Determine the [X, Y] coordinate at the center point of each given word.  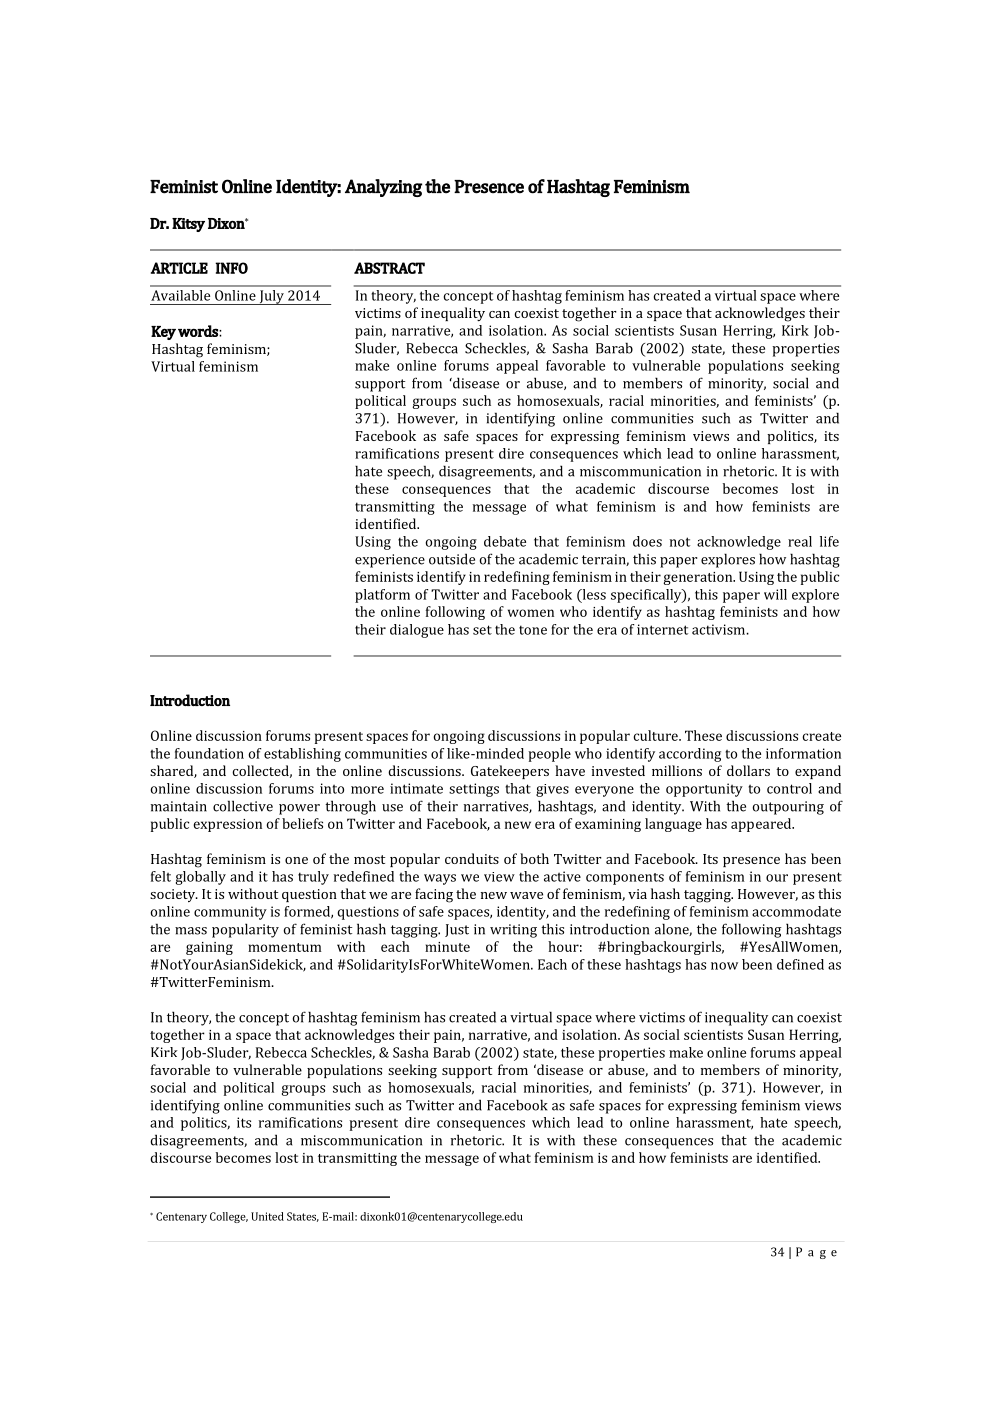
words [199, 331]
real [800, 541]
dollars [748, 770]
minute [447, 947]
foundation [209, 753]
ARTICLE [179, 268]
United [267, 1216]
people [549, 755]
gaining [209, 948]
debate [505, 541]
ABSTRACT [389, 268]
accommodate [796, 911]
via [637, 894]
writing [513, 931]
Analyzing [383, 188]
